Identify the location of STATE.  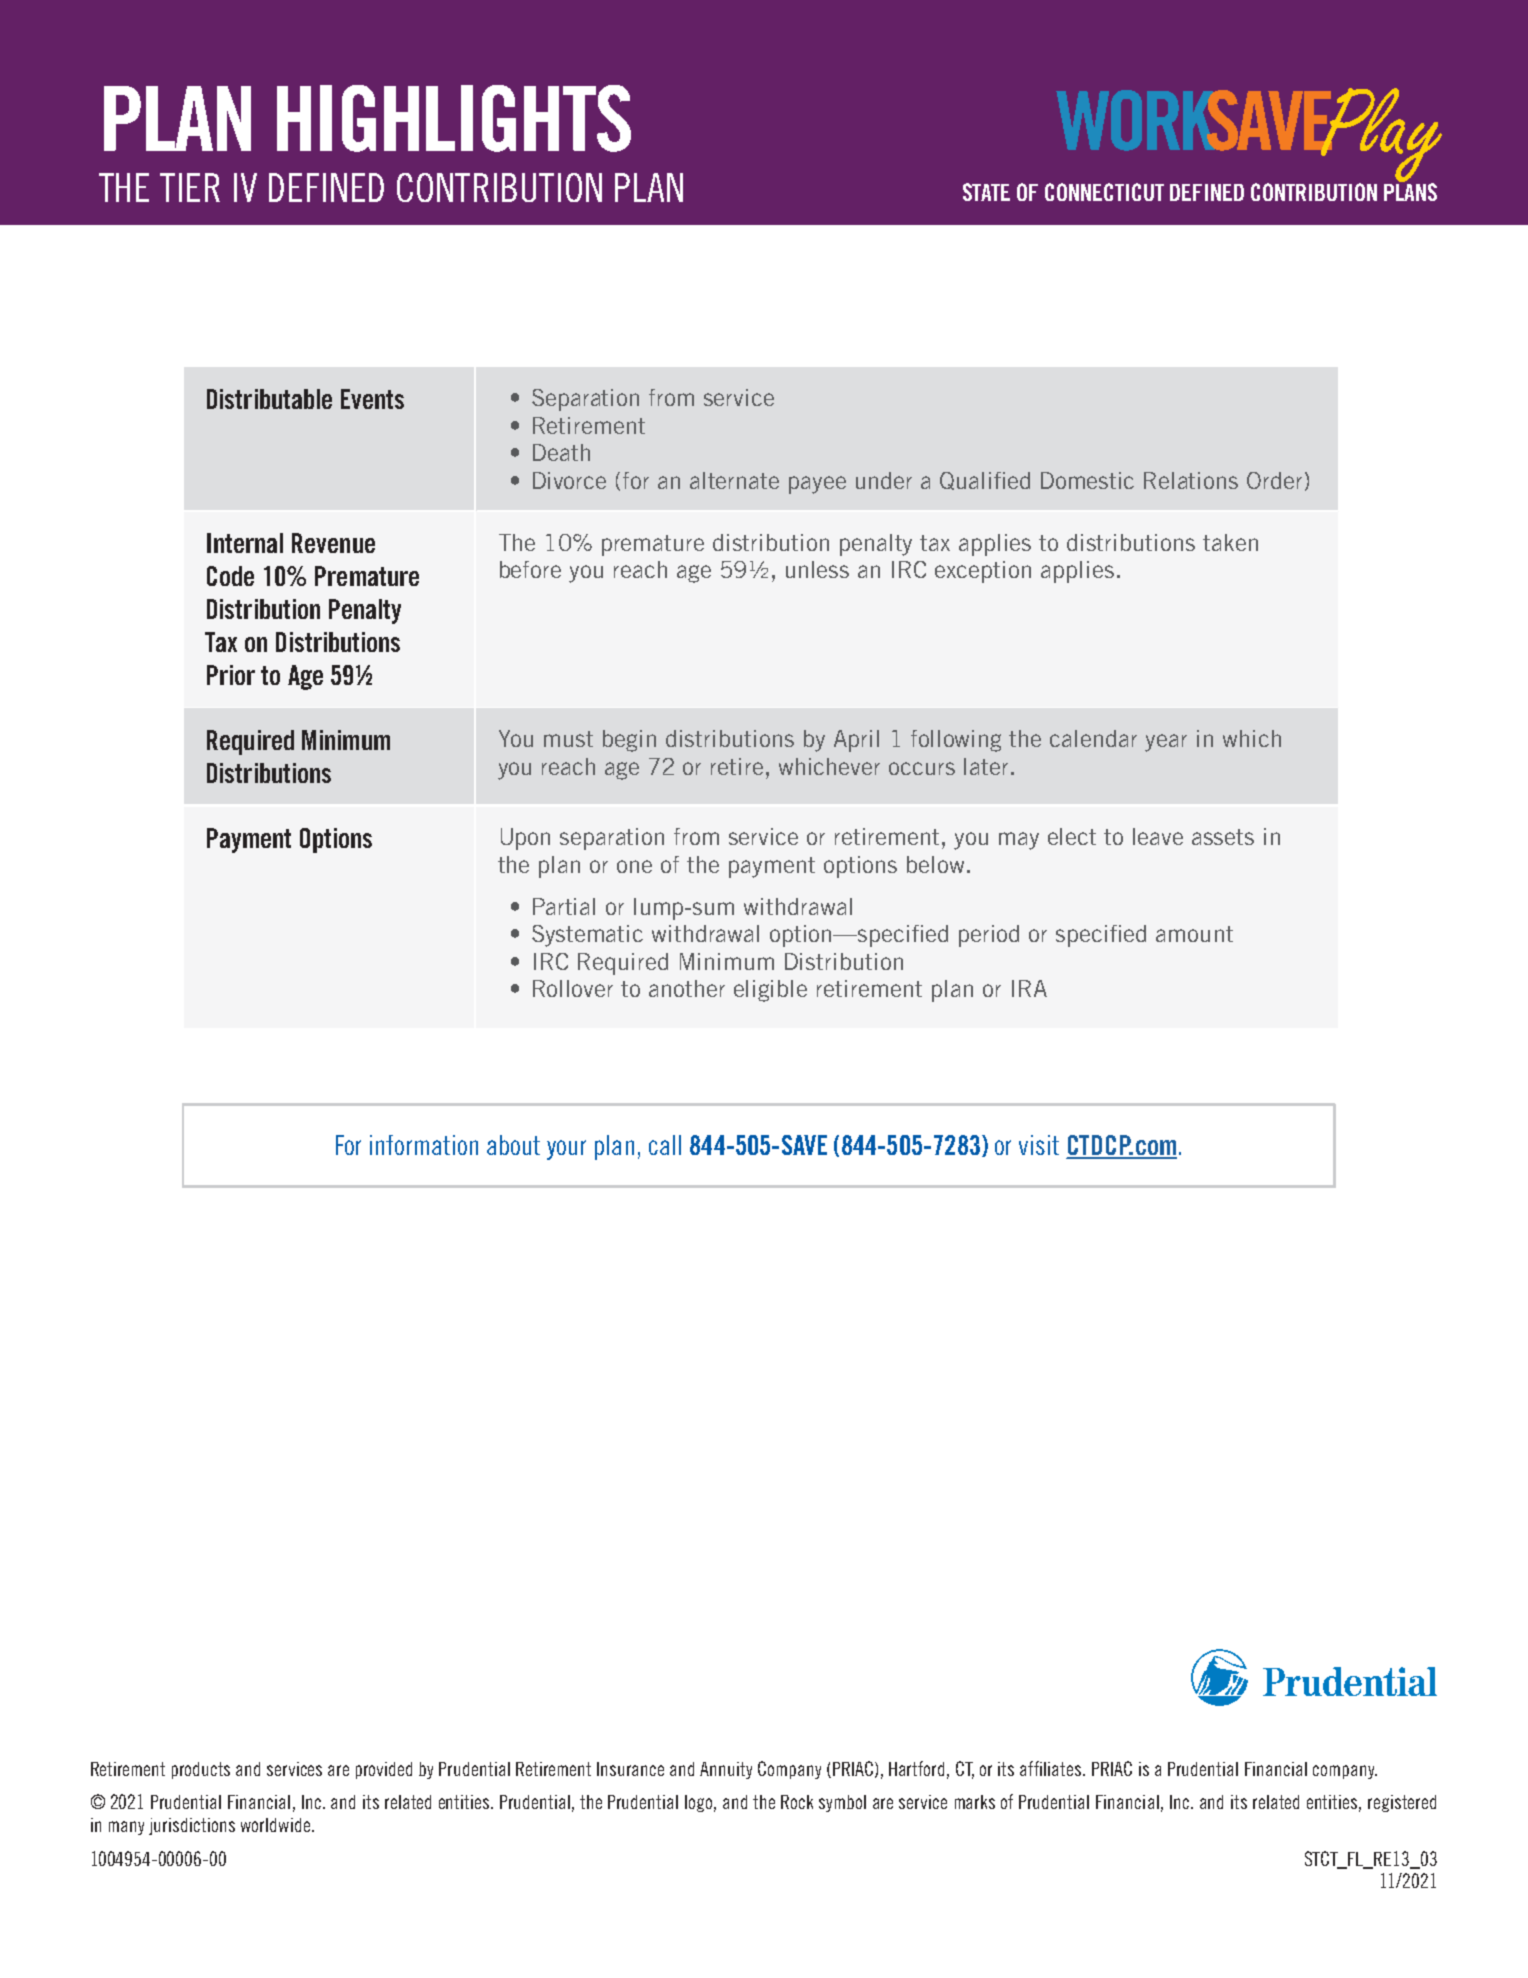
(986, 192).
